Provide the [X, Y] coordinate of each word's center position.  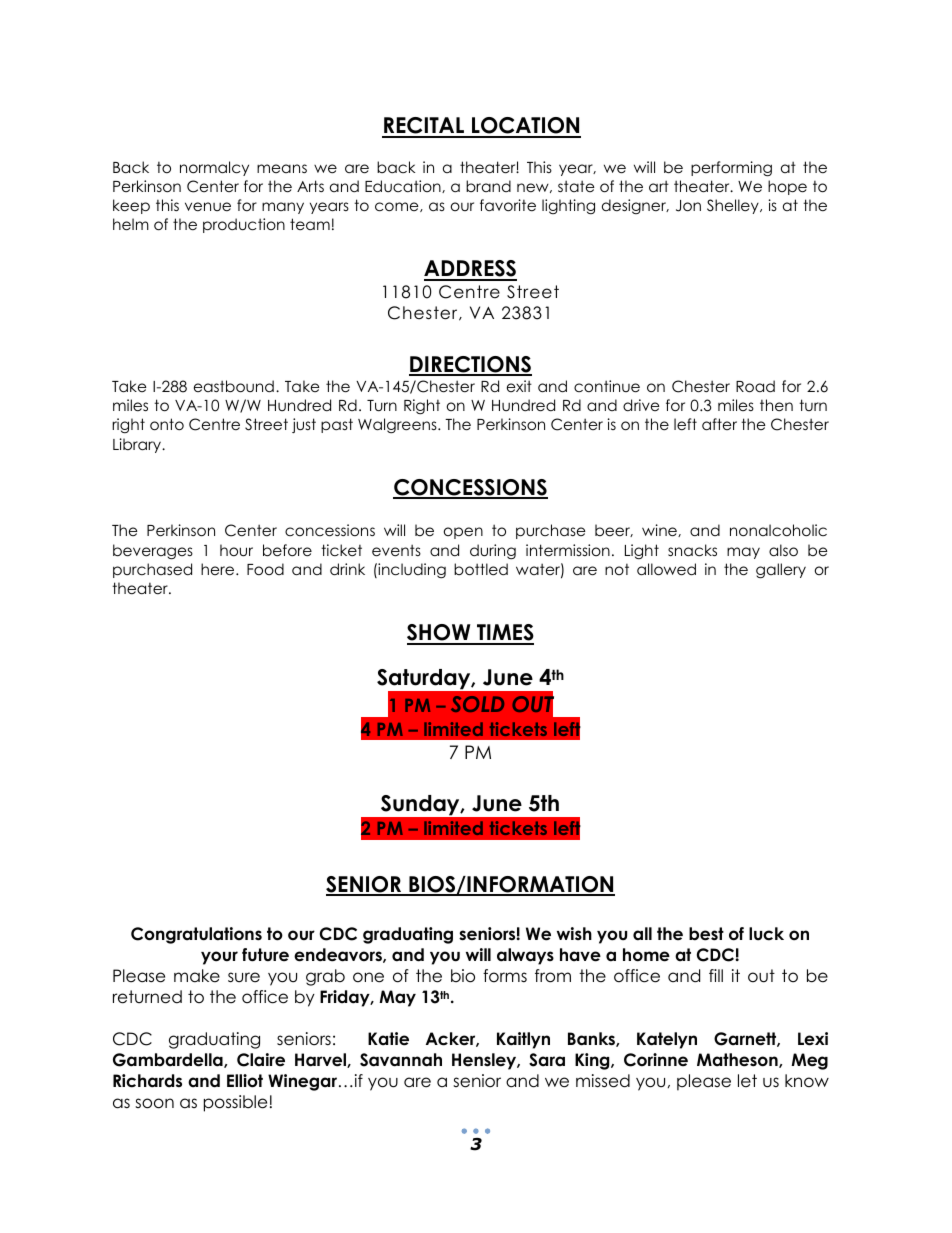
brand [488, 186]
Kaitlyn [523, 1040]
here [219, 569]
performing [731, 169]
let [747, 1081]
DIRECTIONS [470, 365]
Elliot [245, 1081]
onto [167, 424]
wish [574, 933]
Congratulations [196, 935]
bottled [481, 569]
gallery [781, 571]
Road [755, 386]
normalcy [214, 168]
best [706, 934]
